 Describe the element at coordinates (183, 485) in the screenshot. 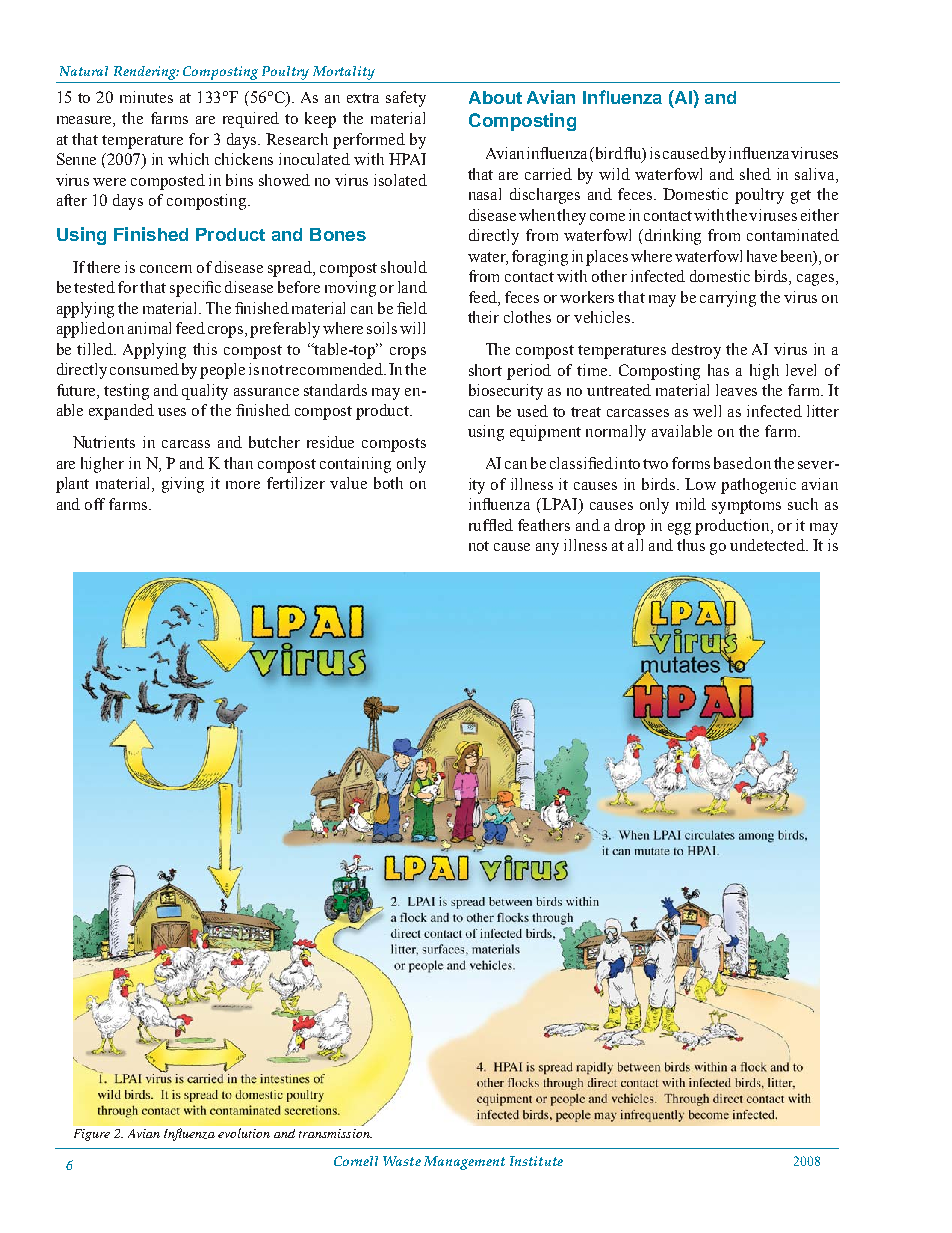

I see `giving` at that location.
